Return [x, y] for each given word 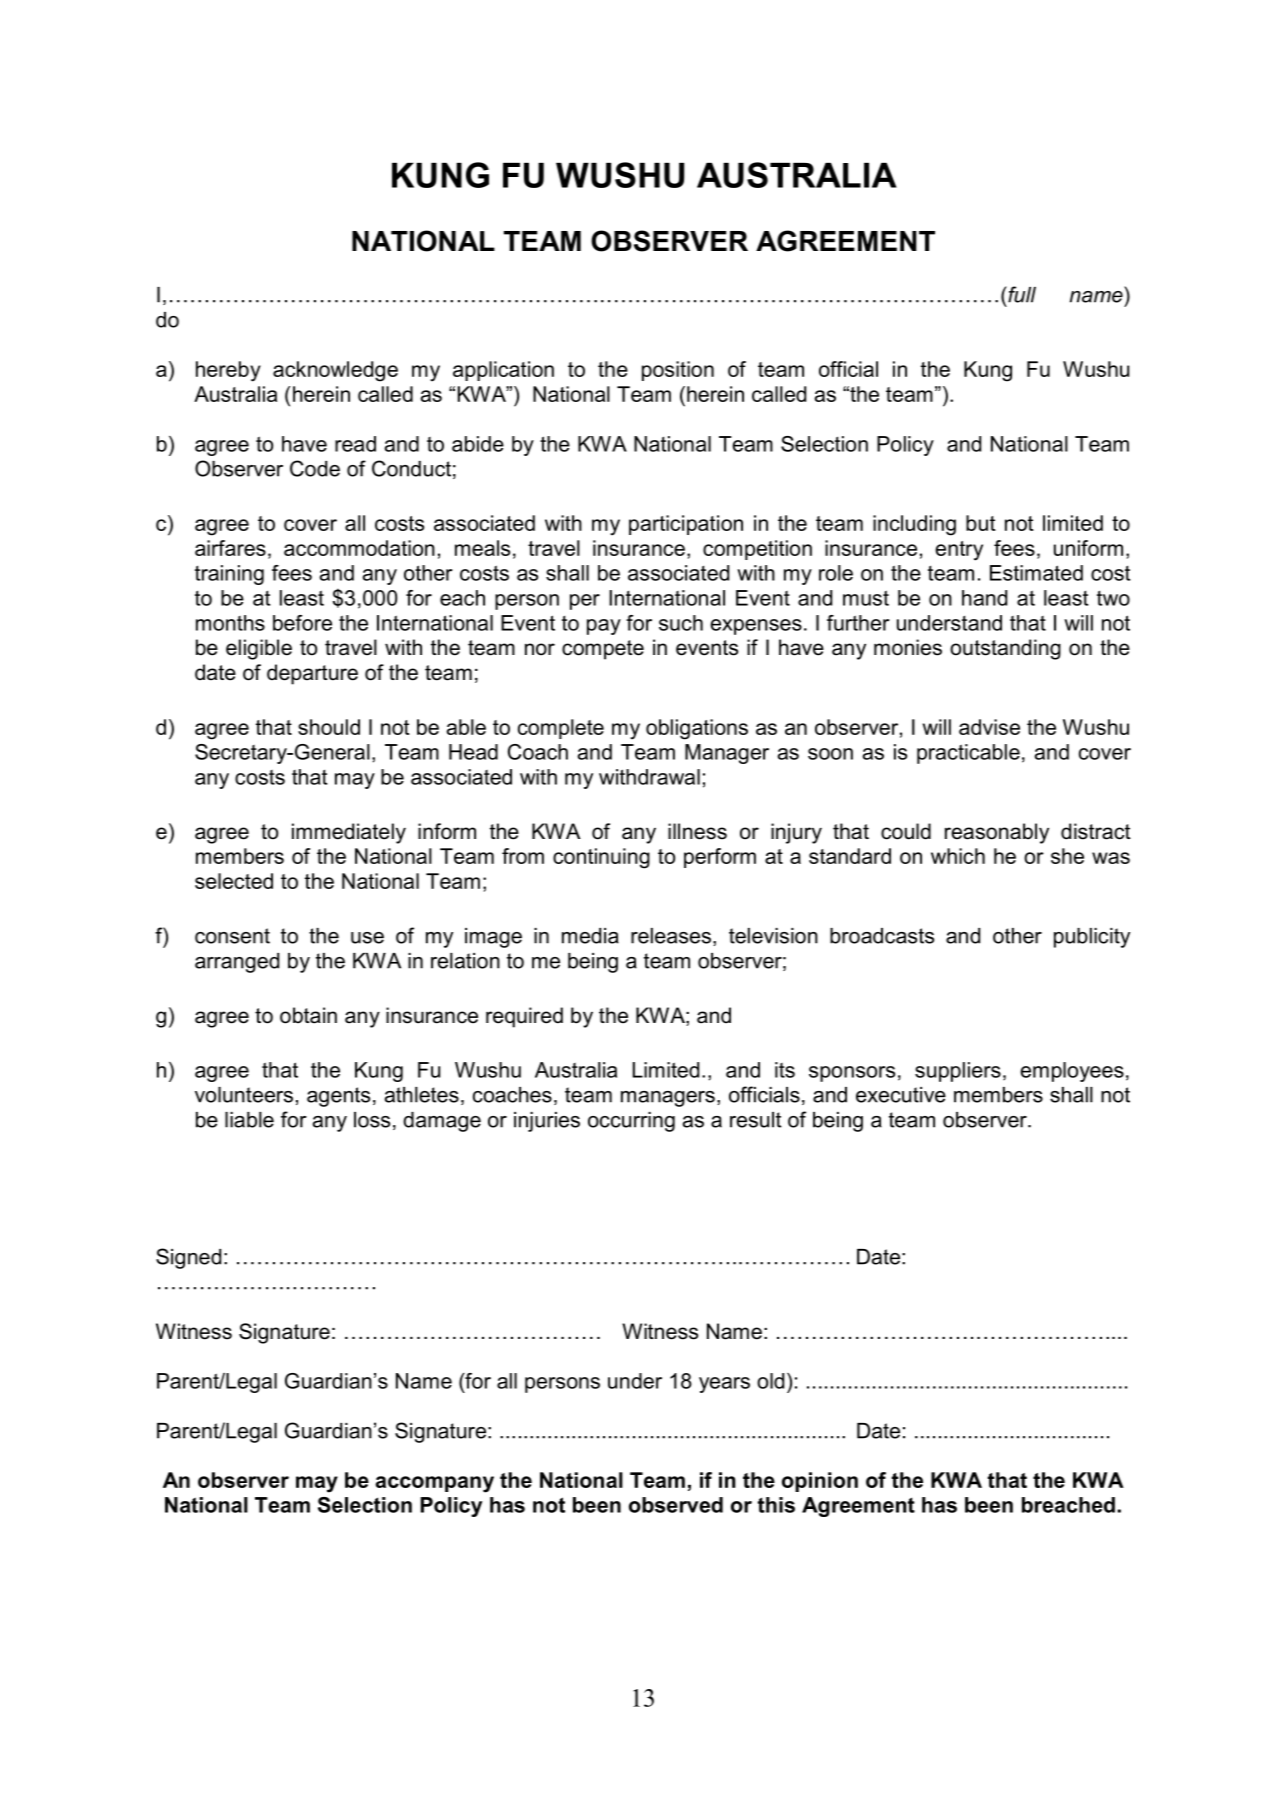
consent [232, 936]
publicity [1092, 938]
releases [671, 936]
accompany [434, 1484]
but [981, 523]
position [678, 371]
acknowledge [335, 371]
